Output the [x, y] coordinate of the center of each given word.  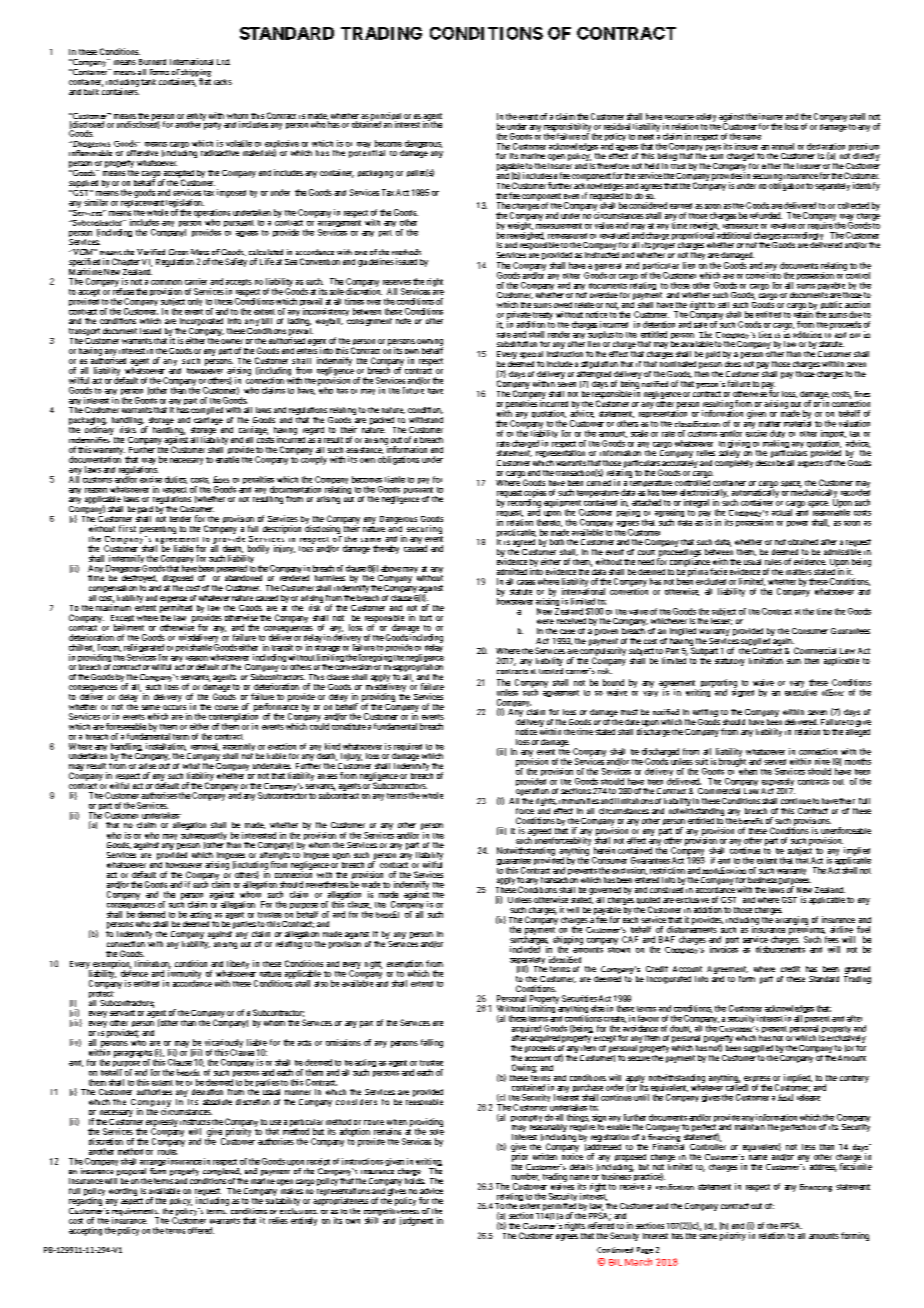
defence [134, 972]
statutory [730, 662]
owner [232, 341]
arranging [791, 921]
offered [201, 1230]
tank [148, 82]
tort [426, 618]
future [413, 390]
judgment [416, 1221]
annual [783, 146]
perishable [194, 648]
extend [422, 984]
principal [386, 117]
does [733, 364]
